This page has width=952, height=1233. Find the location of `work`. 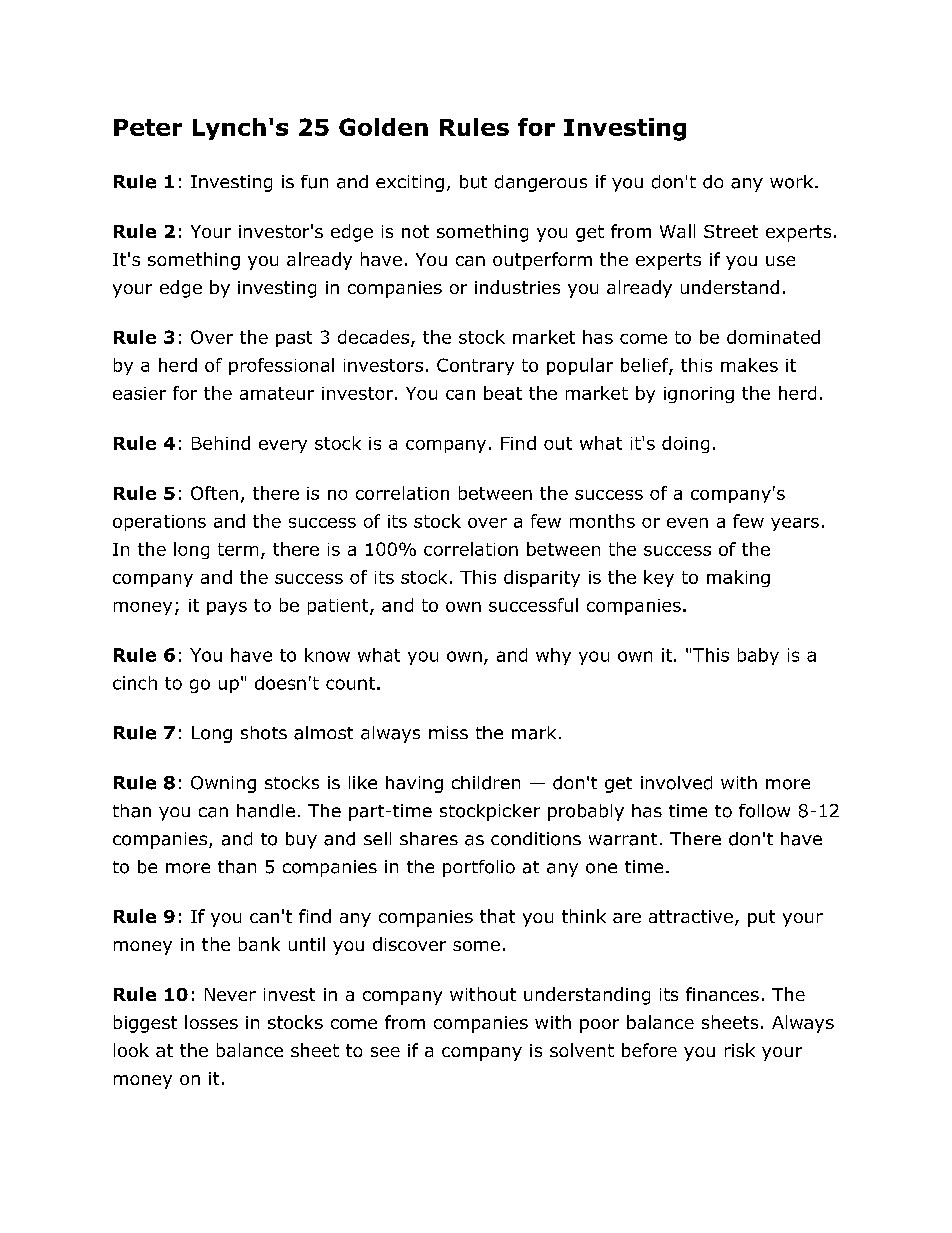

work is located at coordinates (793, 182).
